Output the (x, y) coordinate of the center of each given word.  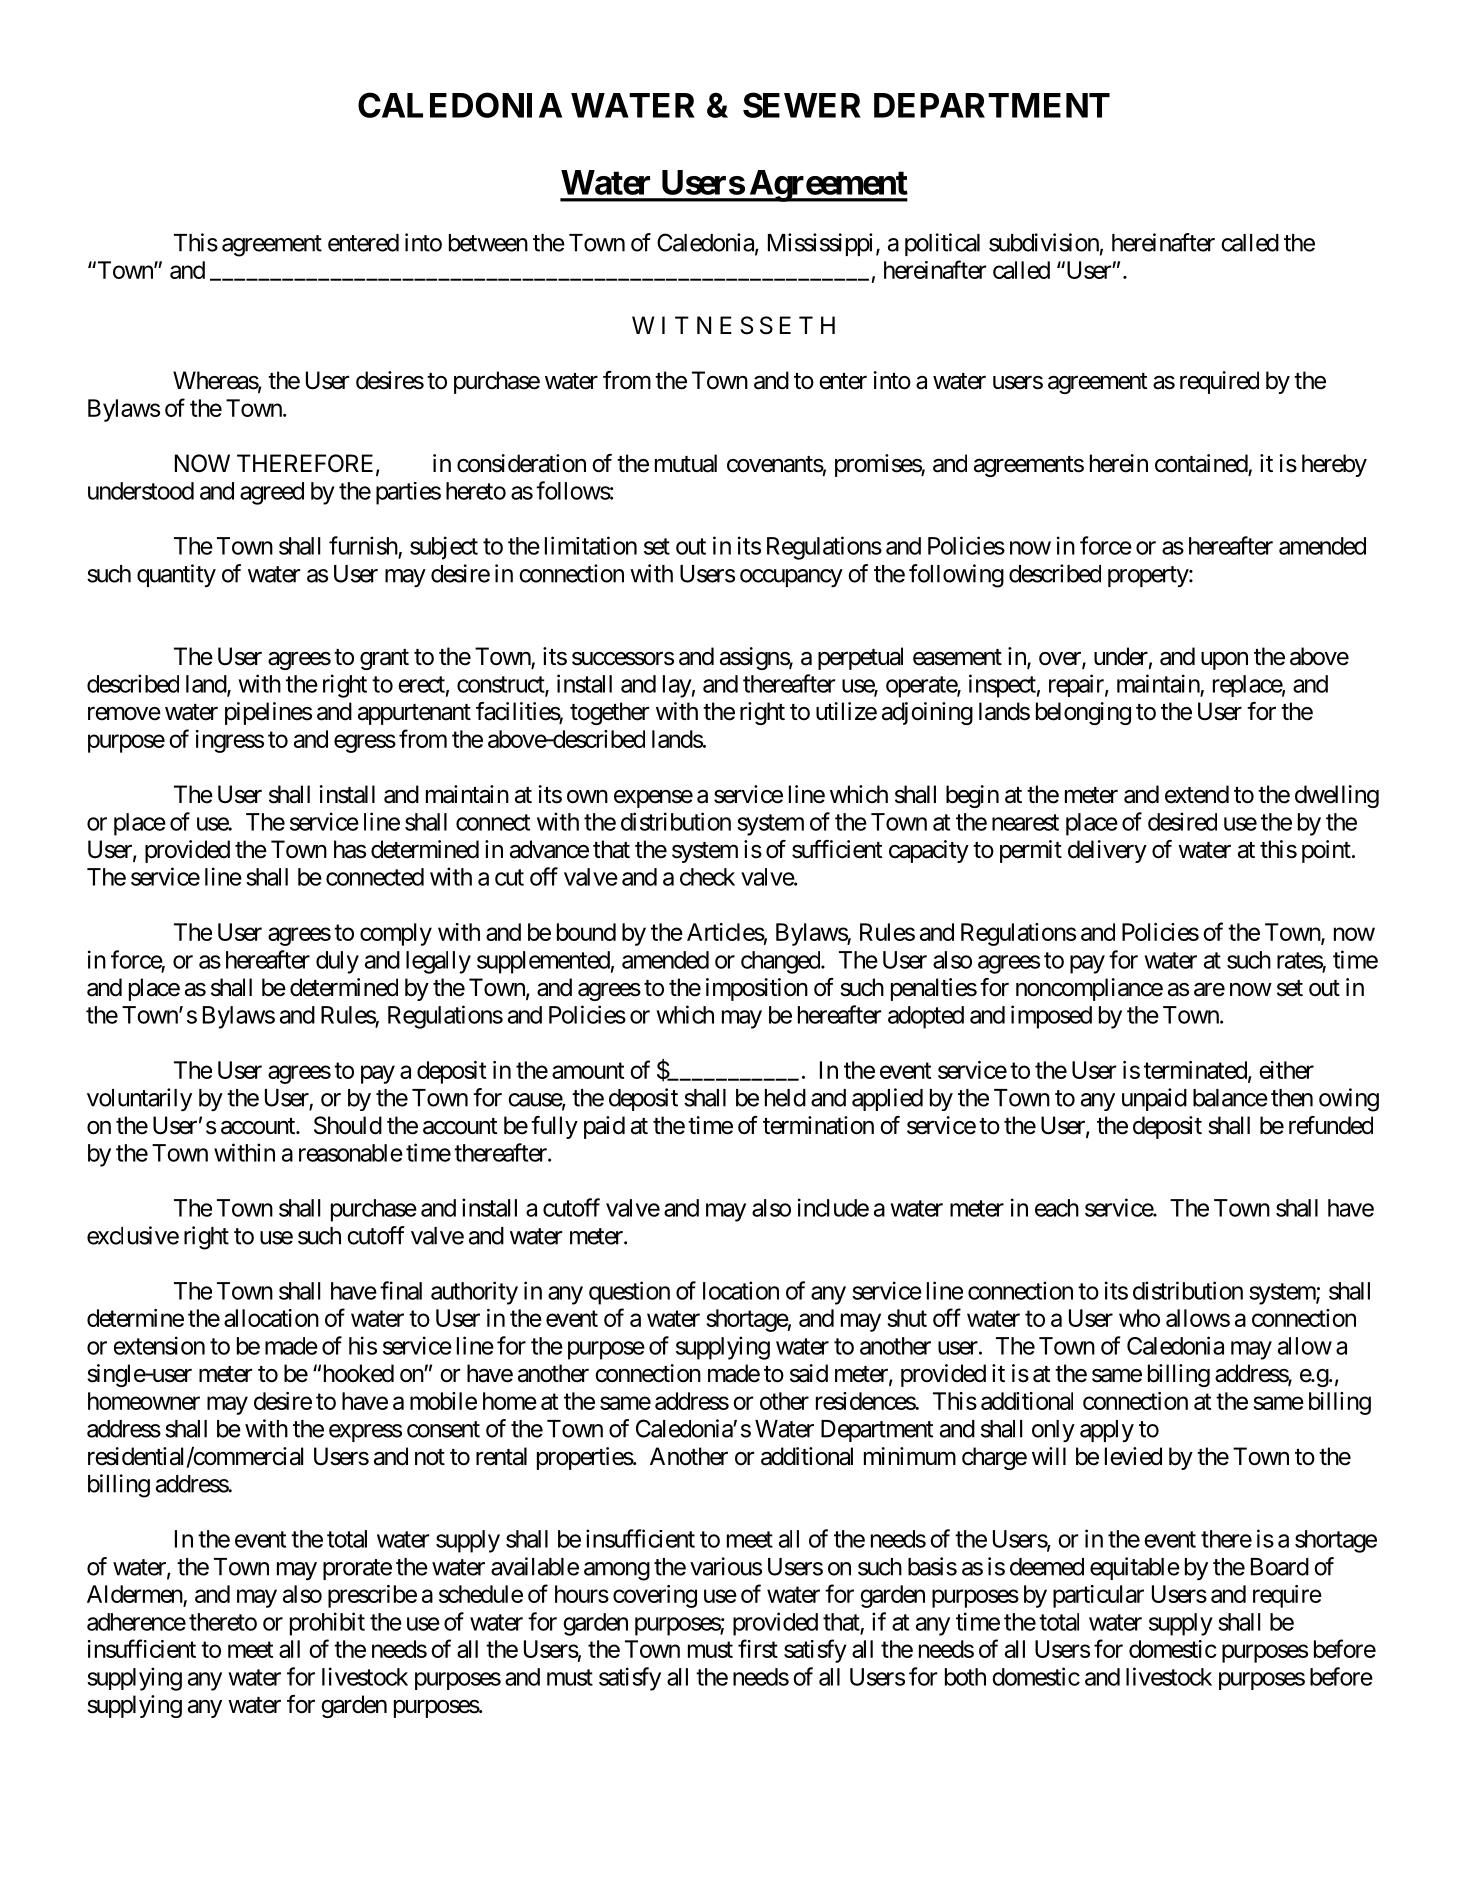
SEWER (802, 105)
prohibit (327, 1624)
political (942, 244)
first (758, 1648)
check (707, 877)
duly (337, 962)
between (488, 243)
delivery (1107, 851)
